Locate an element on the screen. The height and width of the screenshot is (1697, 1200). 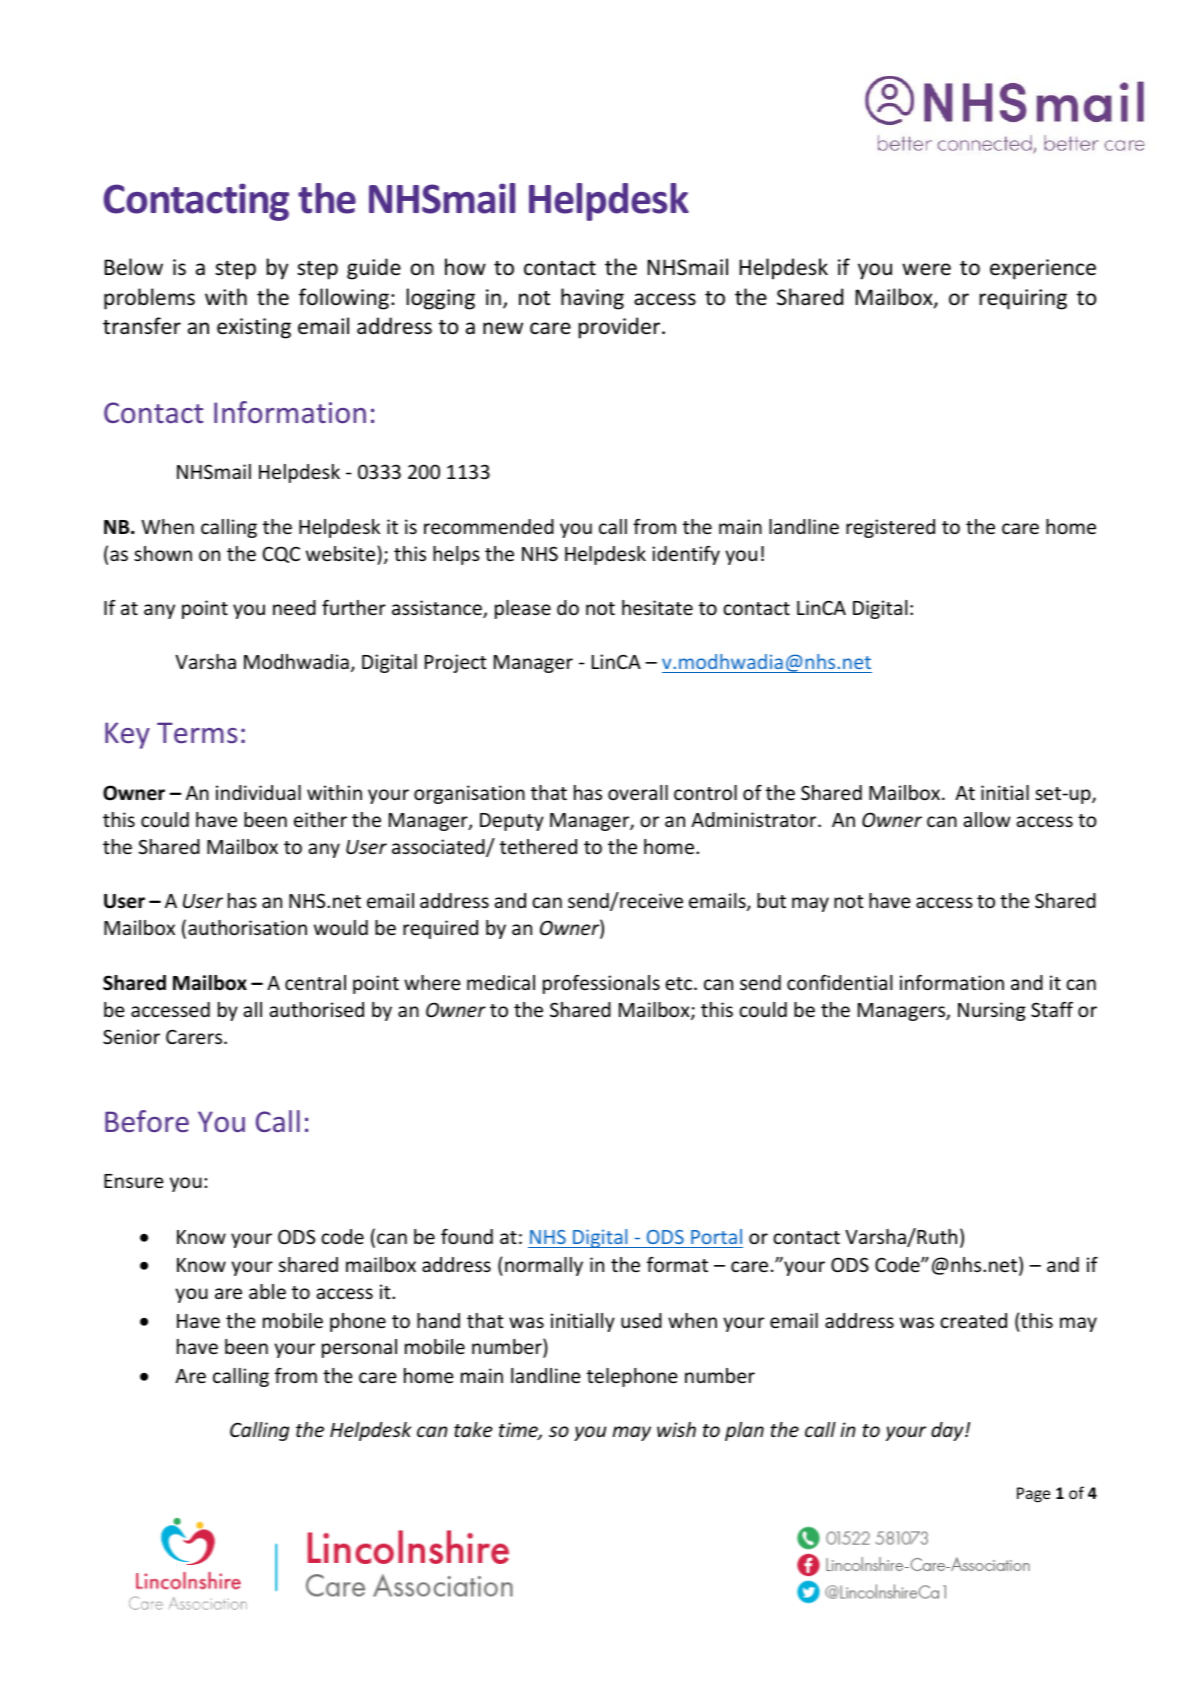
allow is located at coordinates (987, 819).
